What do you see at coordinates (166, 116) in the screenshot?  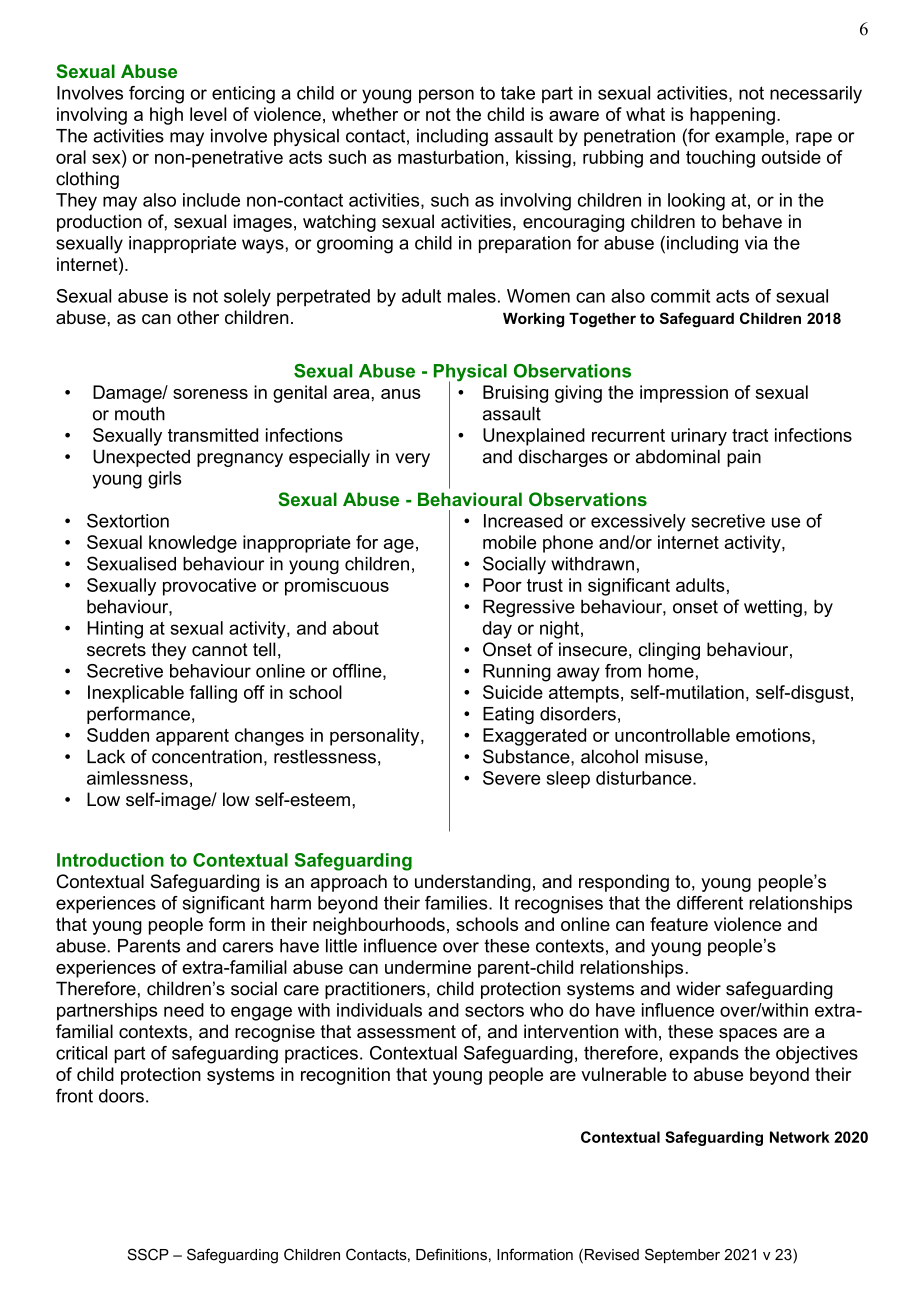 I see `high` at bounding box center [166, 116].
